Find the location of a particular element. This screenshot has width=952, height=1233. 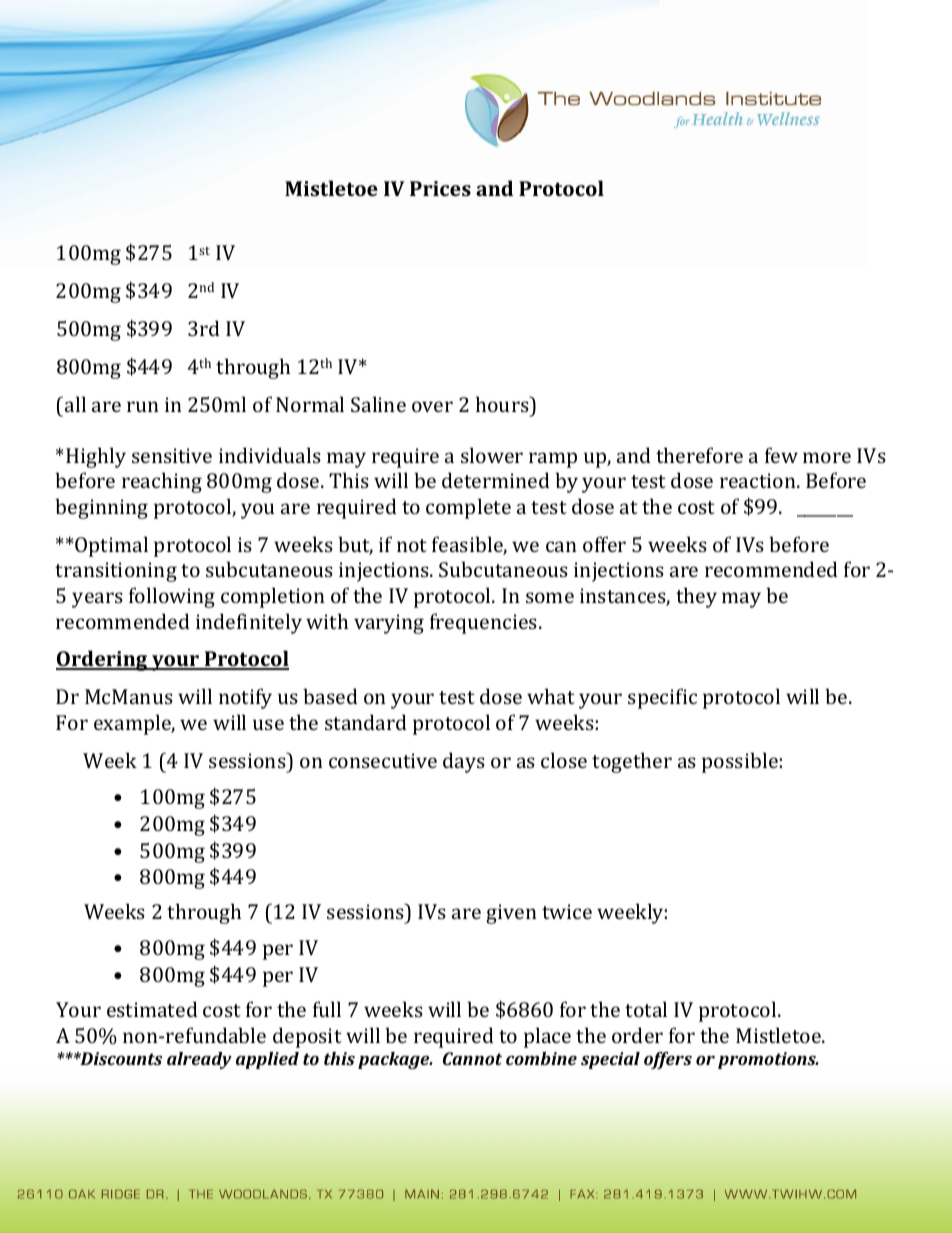

promotions is located at coordinates (768, 1060).
